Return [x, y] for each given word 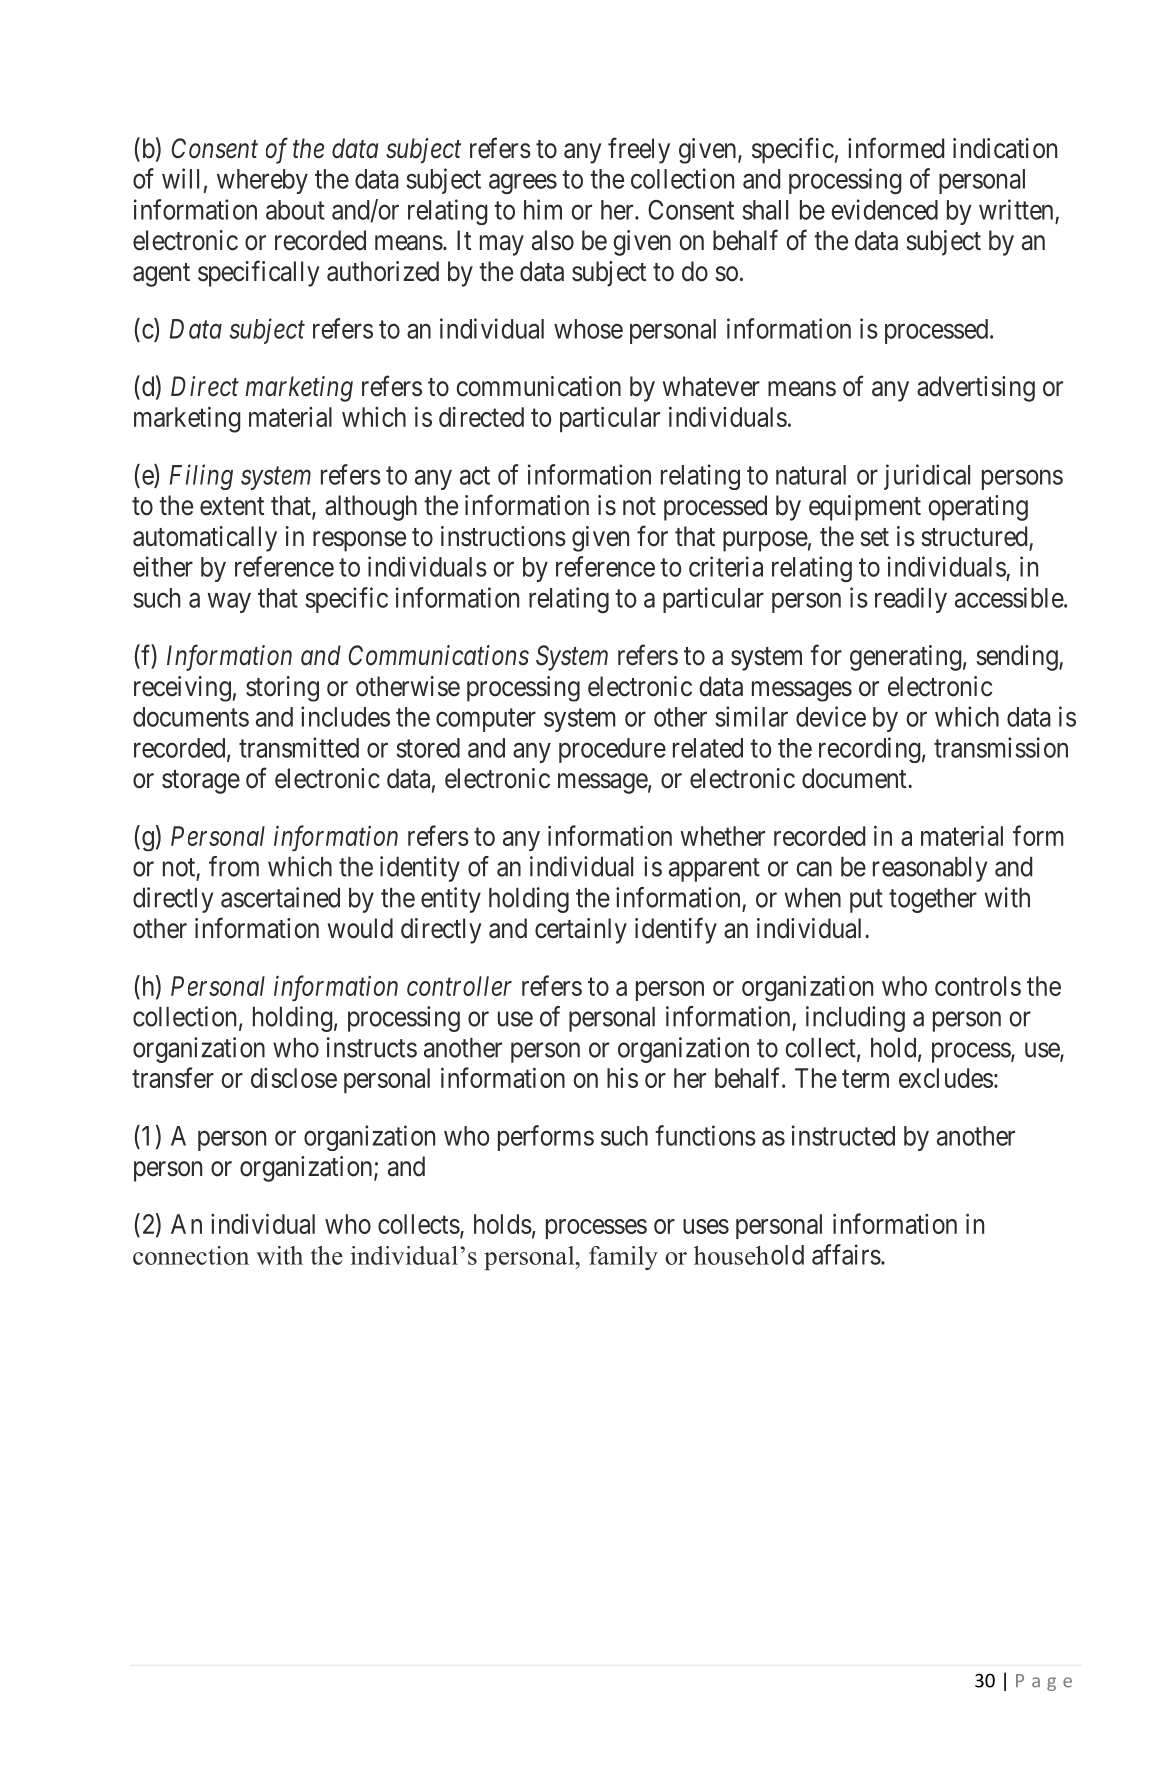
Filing [201, 477]
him [543, 209]
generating [906, 658]
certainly [581, 931]
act [475, 475]
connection [191, 1255]
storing [282, 689]
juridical [927, 477]
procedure [612, 750]
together [933, 900]
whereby [262, 181]
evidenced [884, 209]
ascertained [280, 897]
